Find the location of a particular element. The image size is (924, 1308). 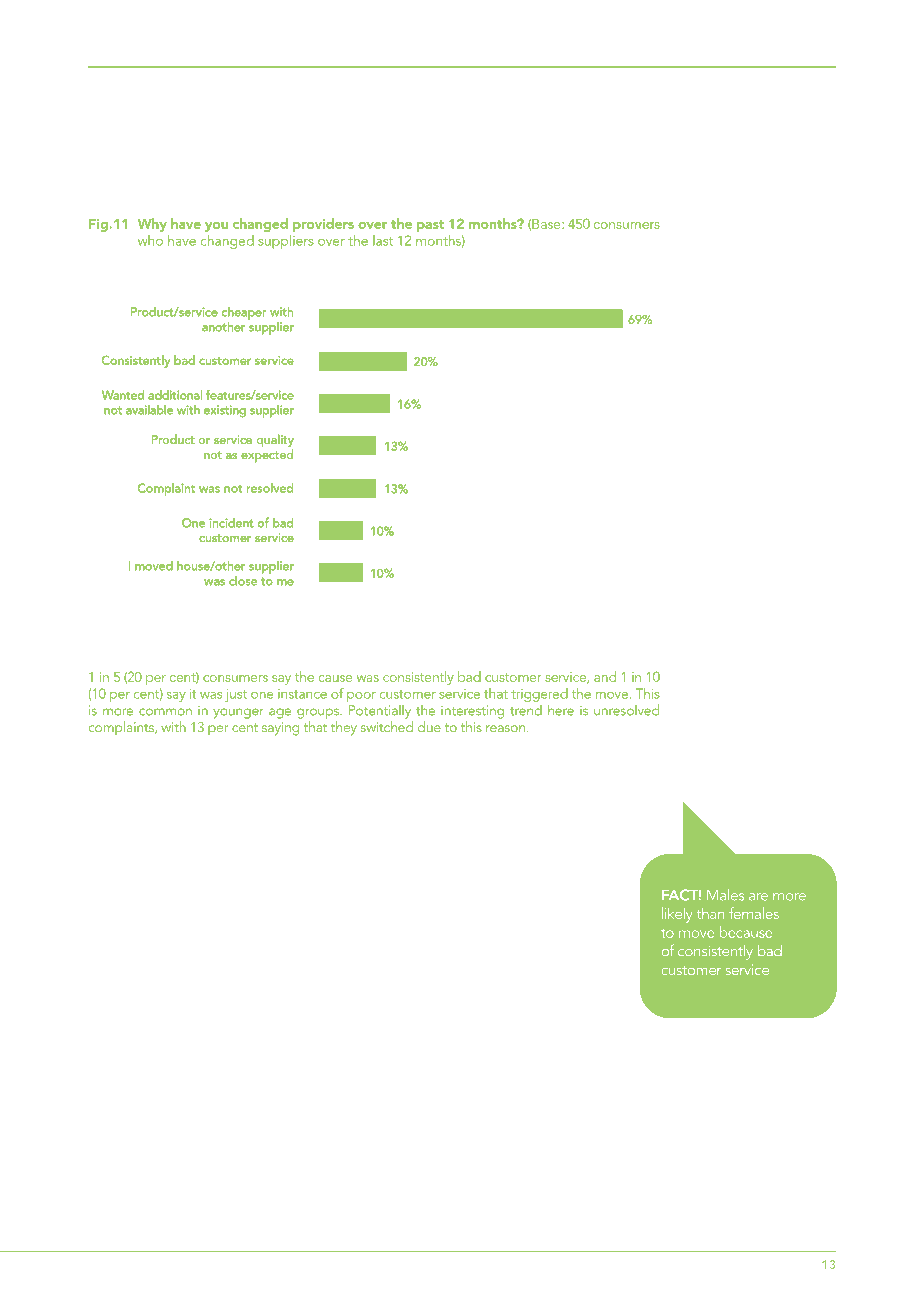

last is located at coordinates (383, 240).
